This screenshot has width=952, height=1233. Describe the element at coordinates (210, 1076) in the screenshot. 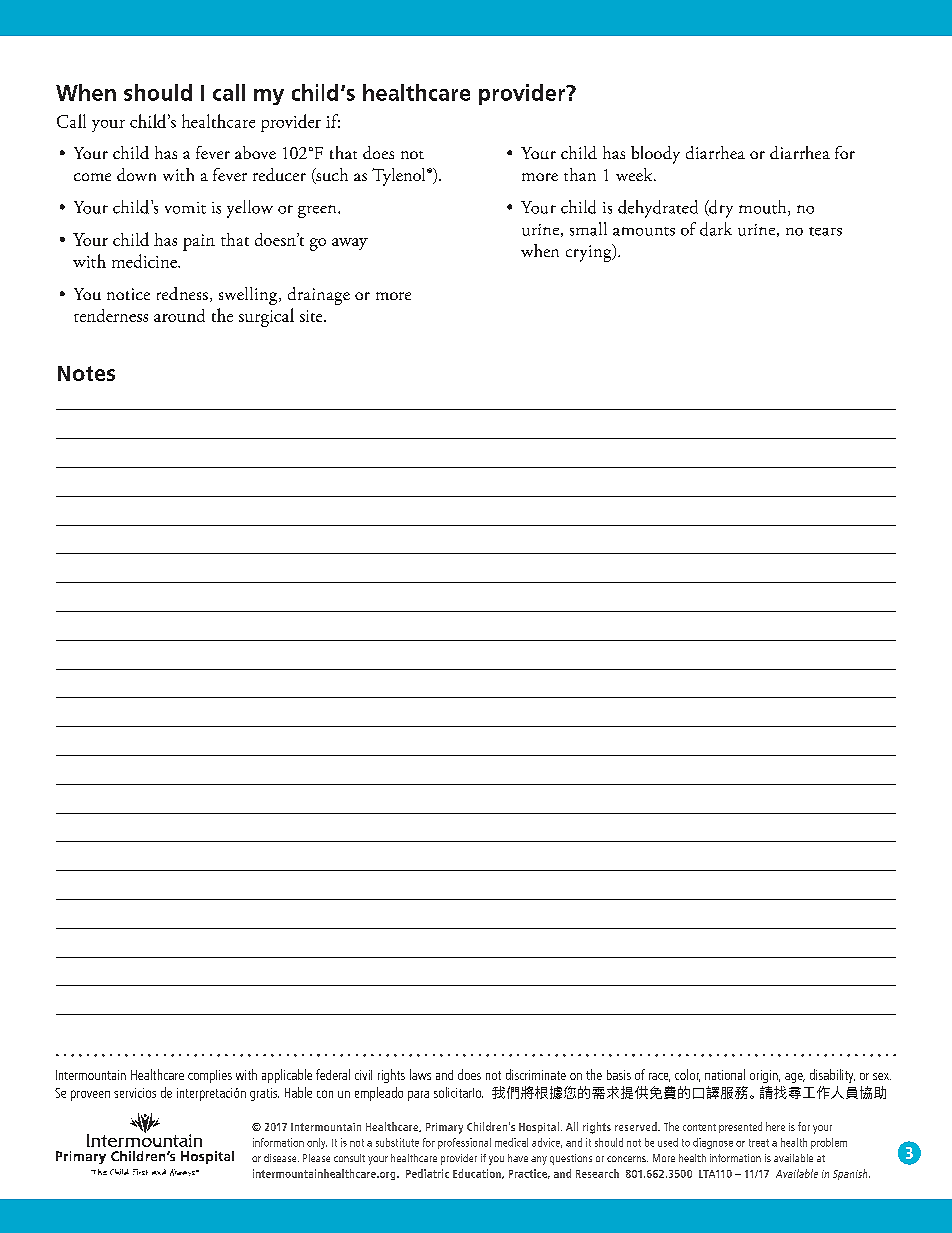

I see `complies` at that location.
